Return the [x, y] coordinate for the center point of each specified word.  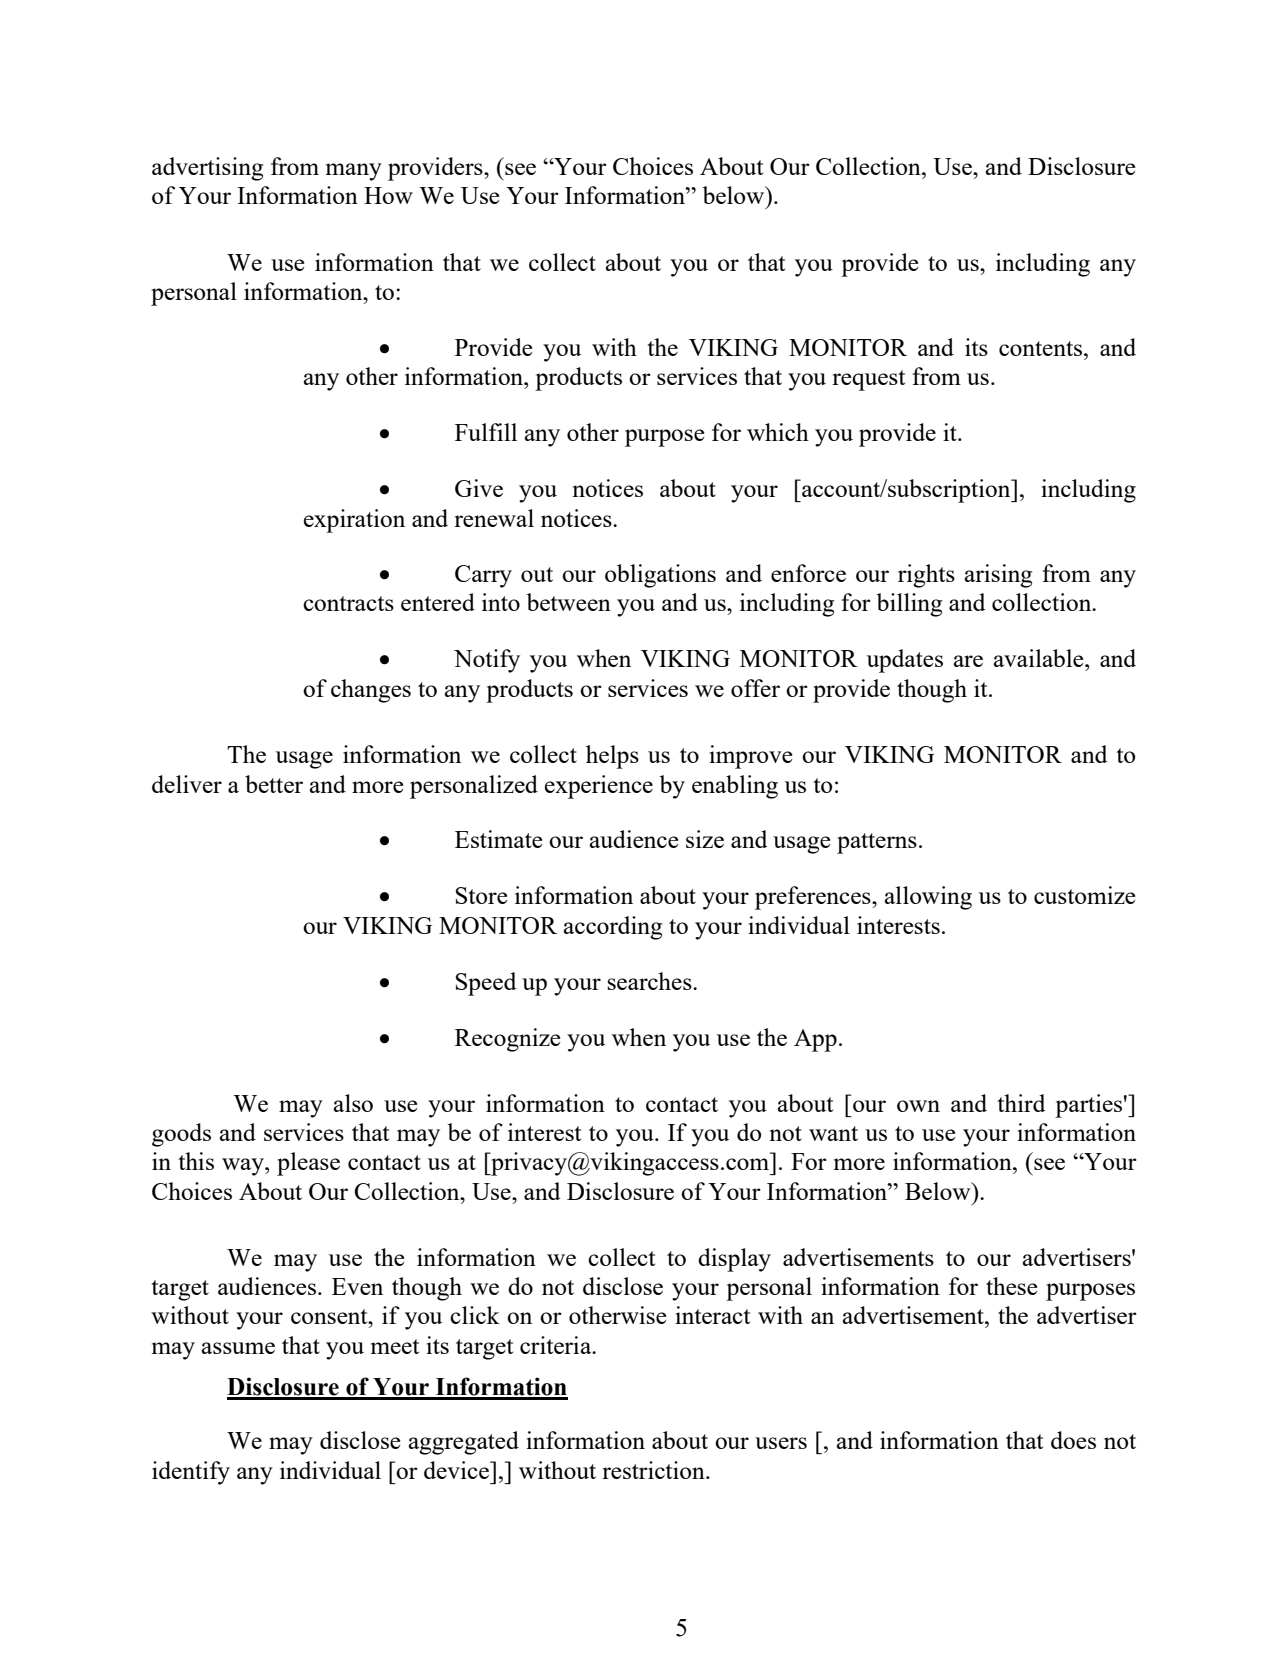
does [1073, 1440]
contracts [348, 603]
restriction [654, 1470]
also [353, 1103]
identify [191, 1473]
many [354, 172]
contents [1040, 348]
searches [650, 981]
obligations [660, 576]
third [1021, 1103]
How [388, 195]
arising [998, 576]
